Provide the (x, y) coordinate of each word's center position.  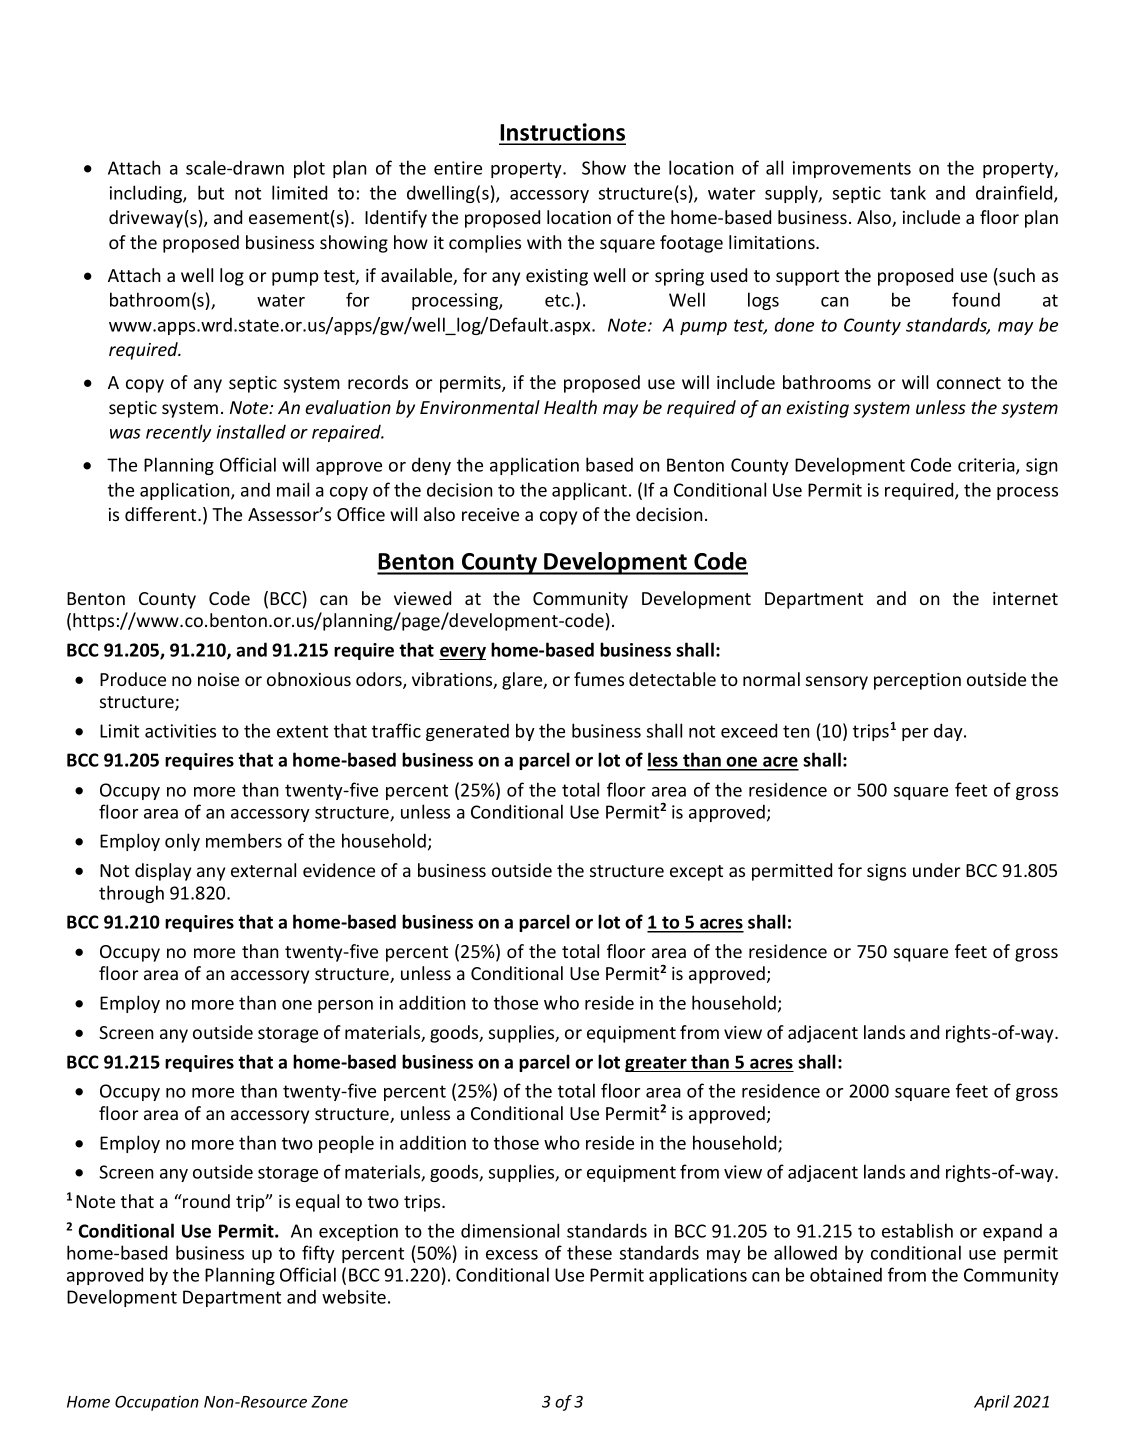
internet (1025, 598)
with (544, 242)
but (211, 192)
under (937, 870)
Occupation (157, 1403)
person (345, 1006)
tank (908, 192)
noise (218, 679)
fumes (599, 679)
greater (657, 1064)
